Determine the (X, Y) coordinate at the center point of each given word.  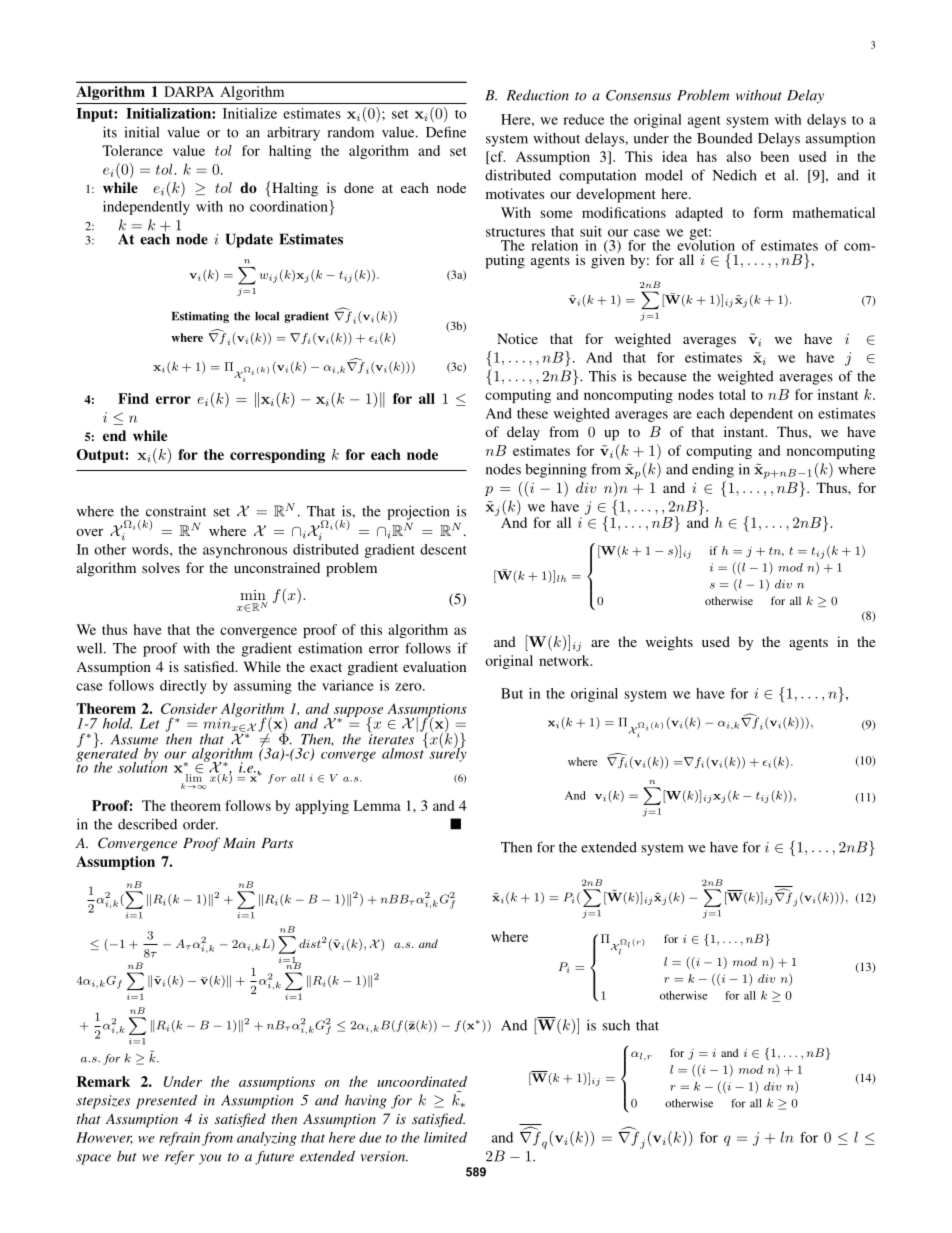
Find (133, 398)
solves (161, 567)
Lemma (377, 805)
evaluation (434, 666)
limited (445, 1137)
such (616, 1025)
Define (446, 132)
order (200, 824)
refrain (179, 1139)
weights (669, 643)
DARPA (189, 91)
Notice (517, 338)
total (732, 394)
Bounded (725, 138)
